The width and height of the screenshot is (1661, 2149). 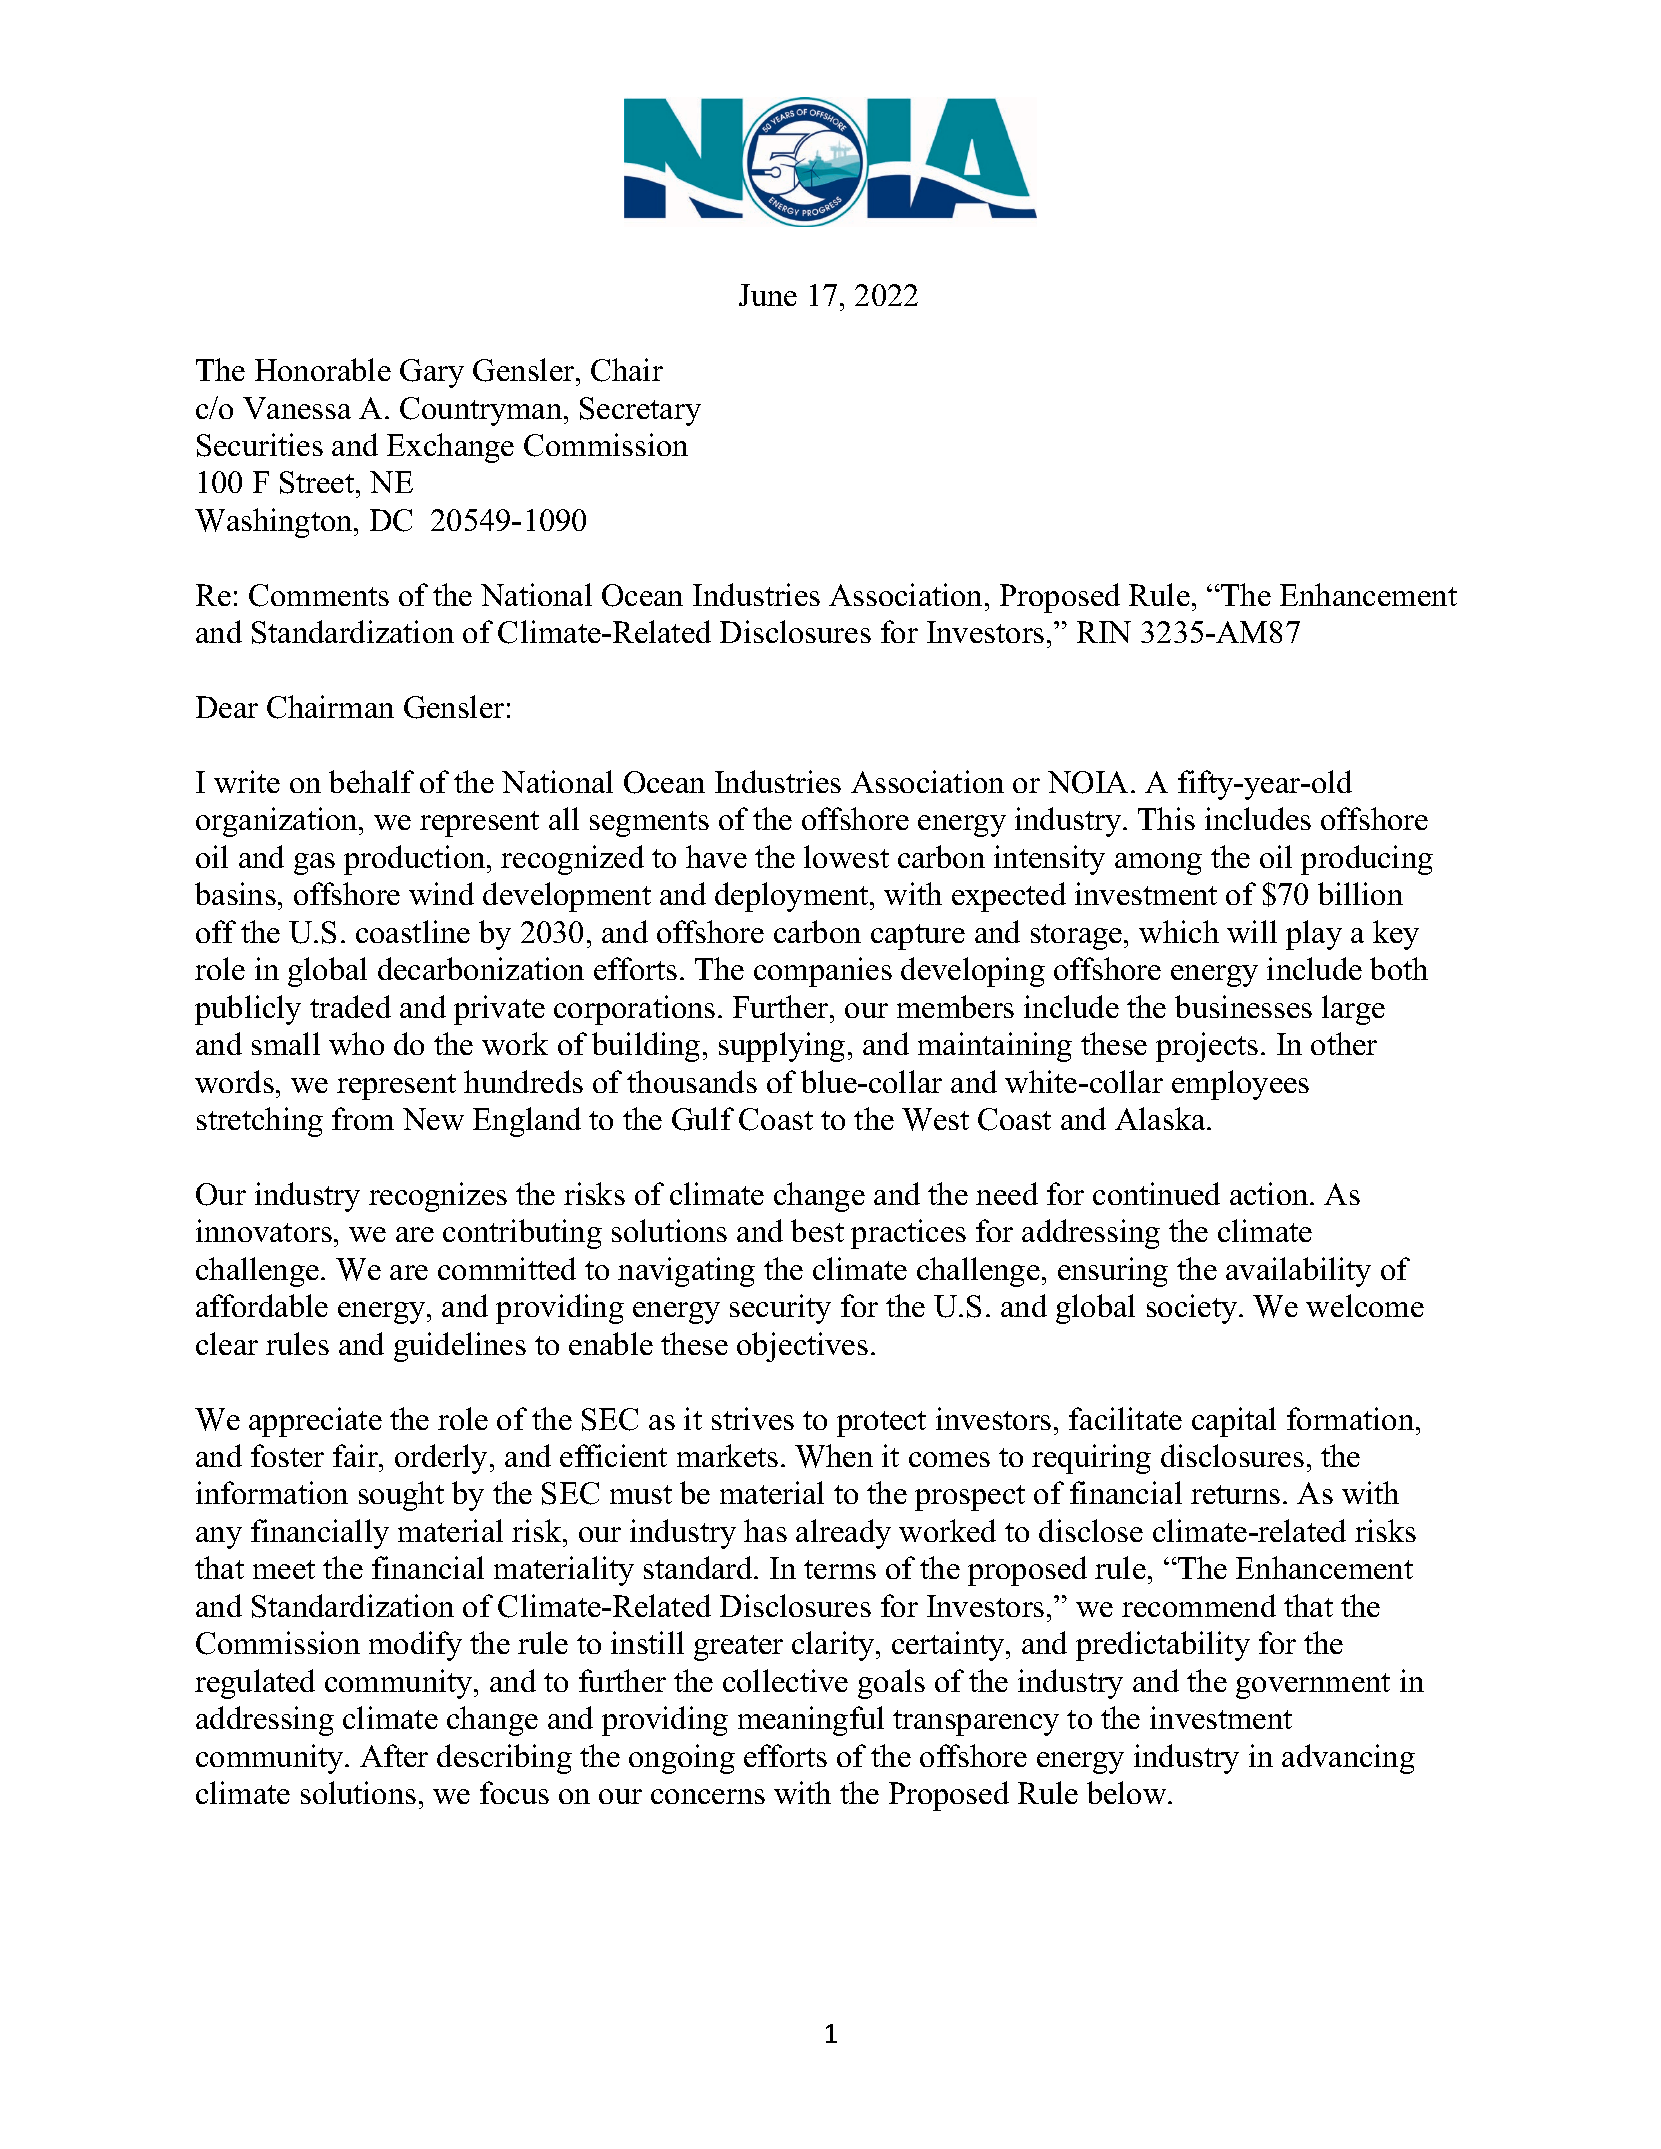 What do you see at coordinates (356, 1043) in the screenshot?
I see `who` at bounding box center [356, 1043].
